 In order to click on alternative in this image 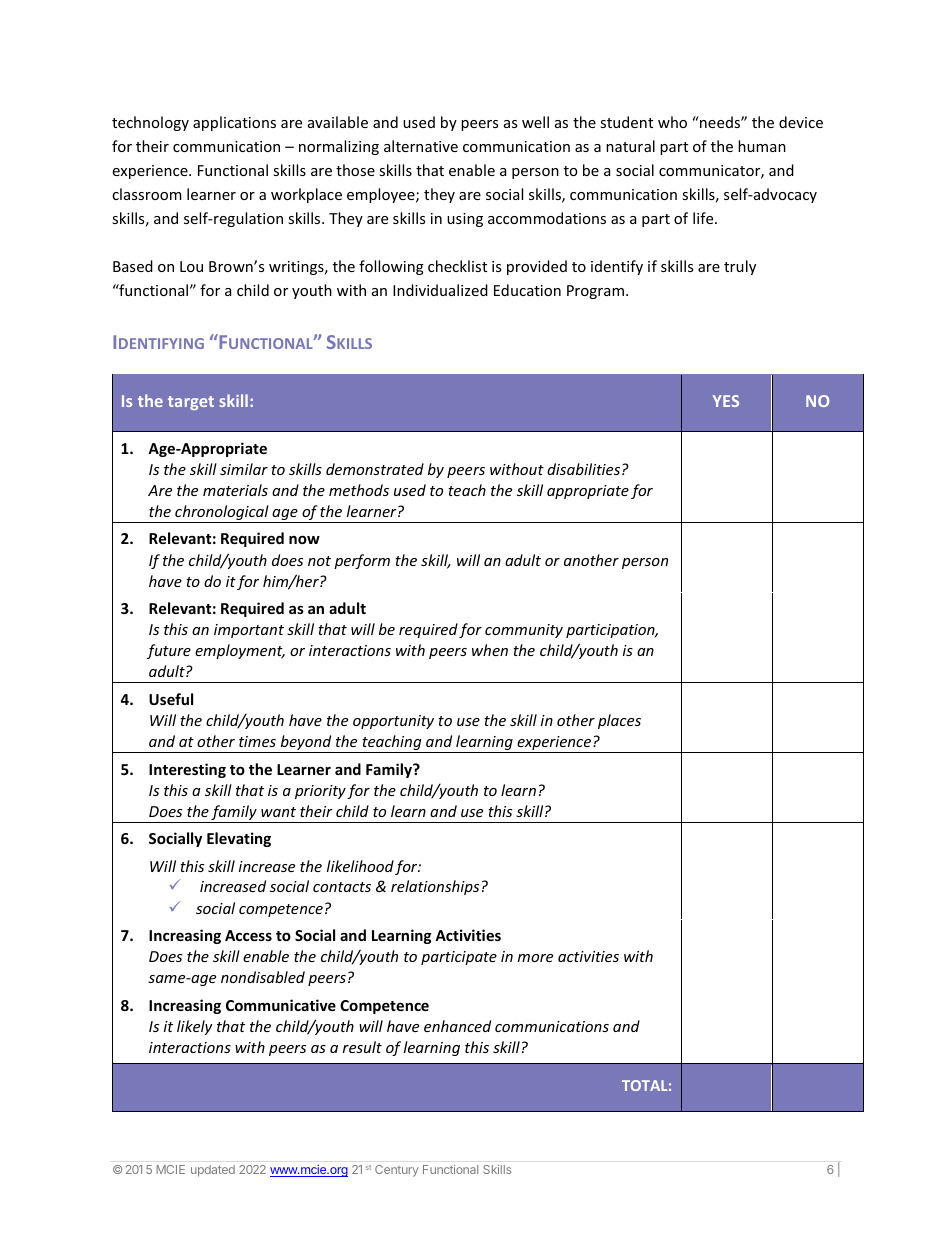, I will do `click(421, 146)`.
